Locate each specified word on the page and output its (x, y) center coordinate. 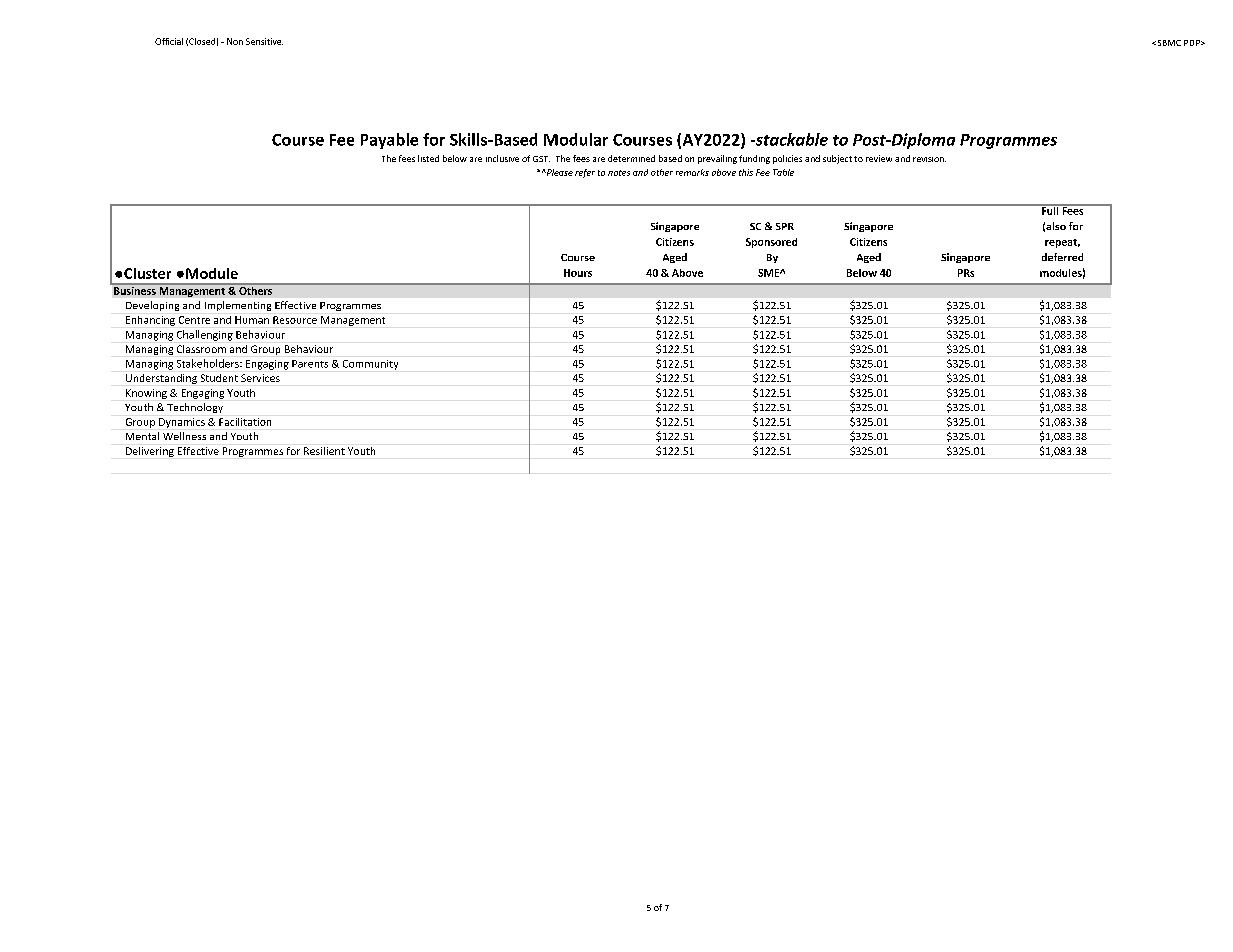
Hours (578, 273)
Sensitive (264, 41)
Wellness (184, 436)
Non (235, 41)
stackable (790, 139)
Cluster (147, 273)
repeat (1062, 243)
